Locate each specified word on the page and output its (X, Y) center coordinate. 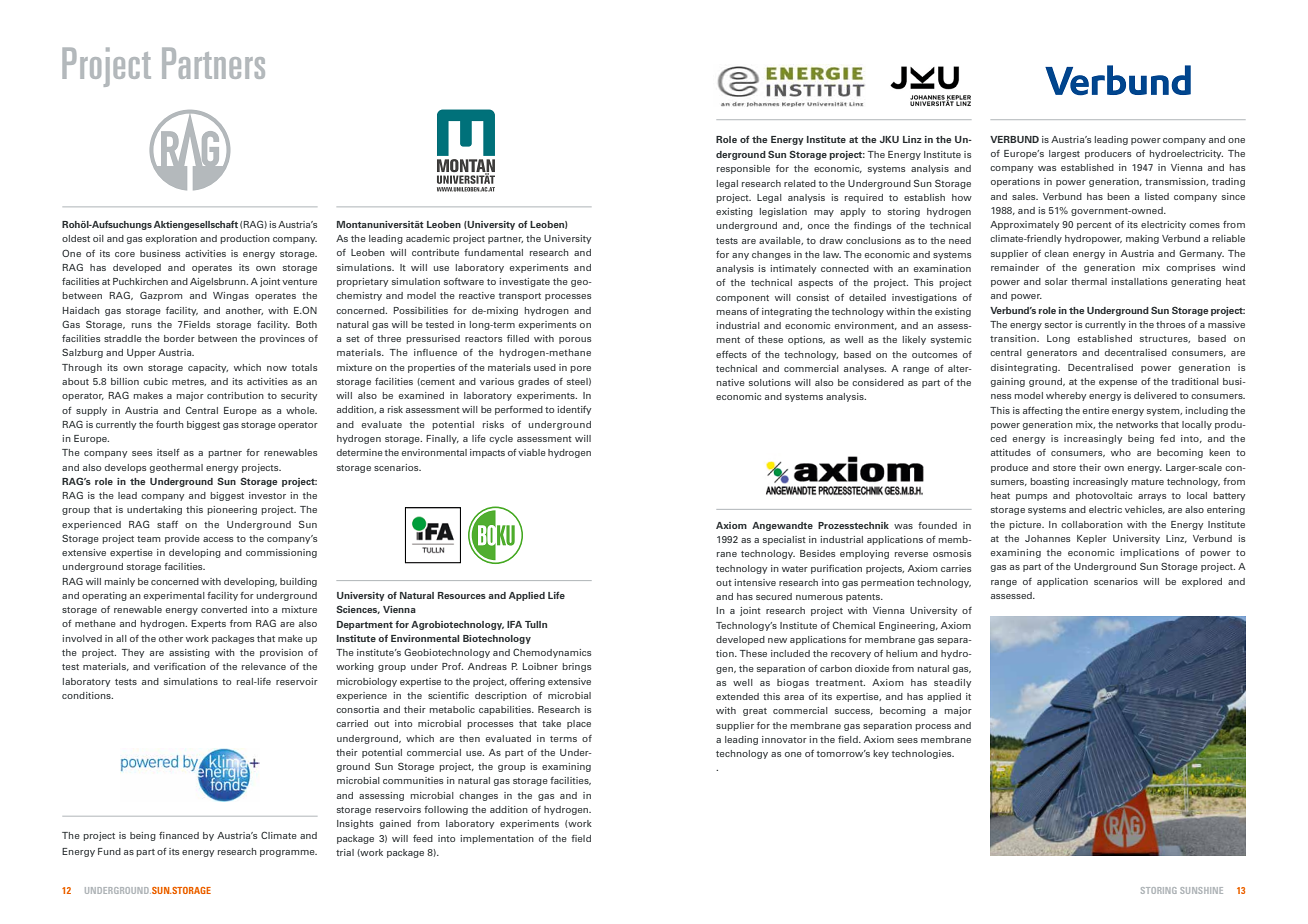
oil (98, 238)
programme (288, 853)
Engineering (908, 626)
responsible (743, 169)
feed (423, 838)
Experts (208, 624)
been (1118, 196)
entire (1095, 410)
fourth (170, 424)
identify (574, 410)
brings (577, 667)
